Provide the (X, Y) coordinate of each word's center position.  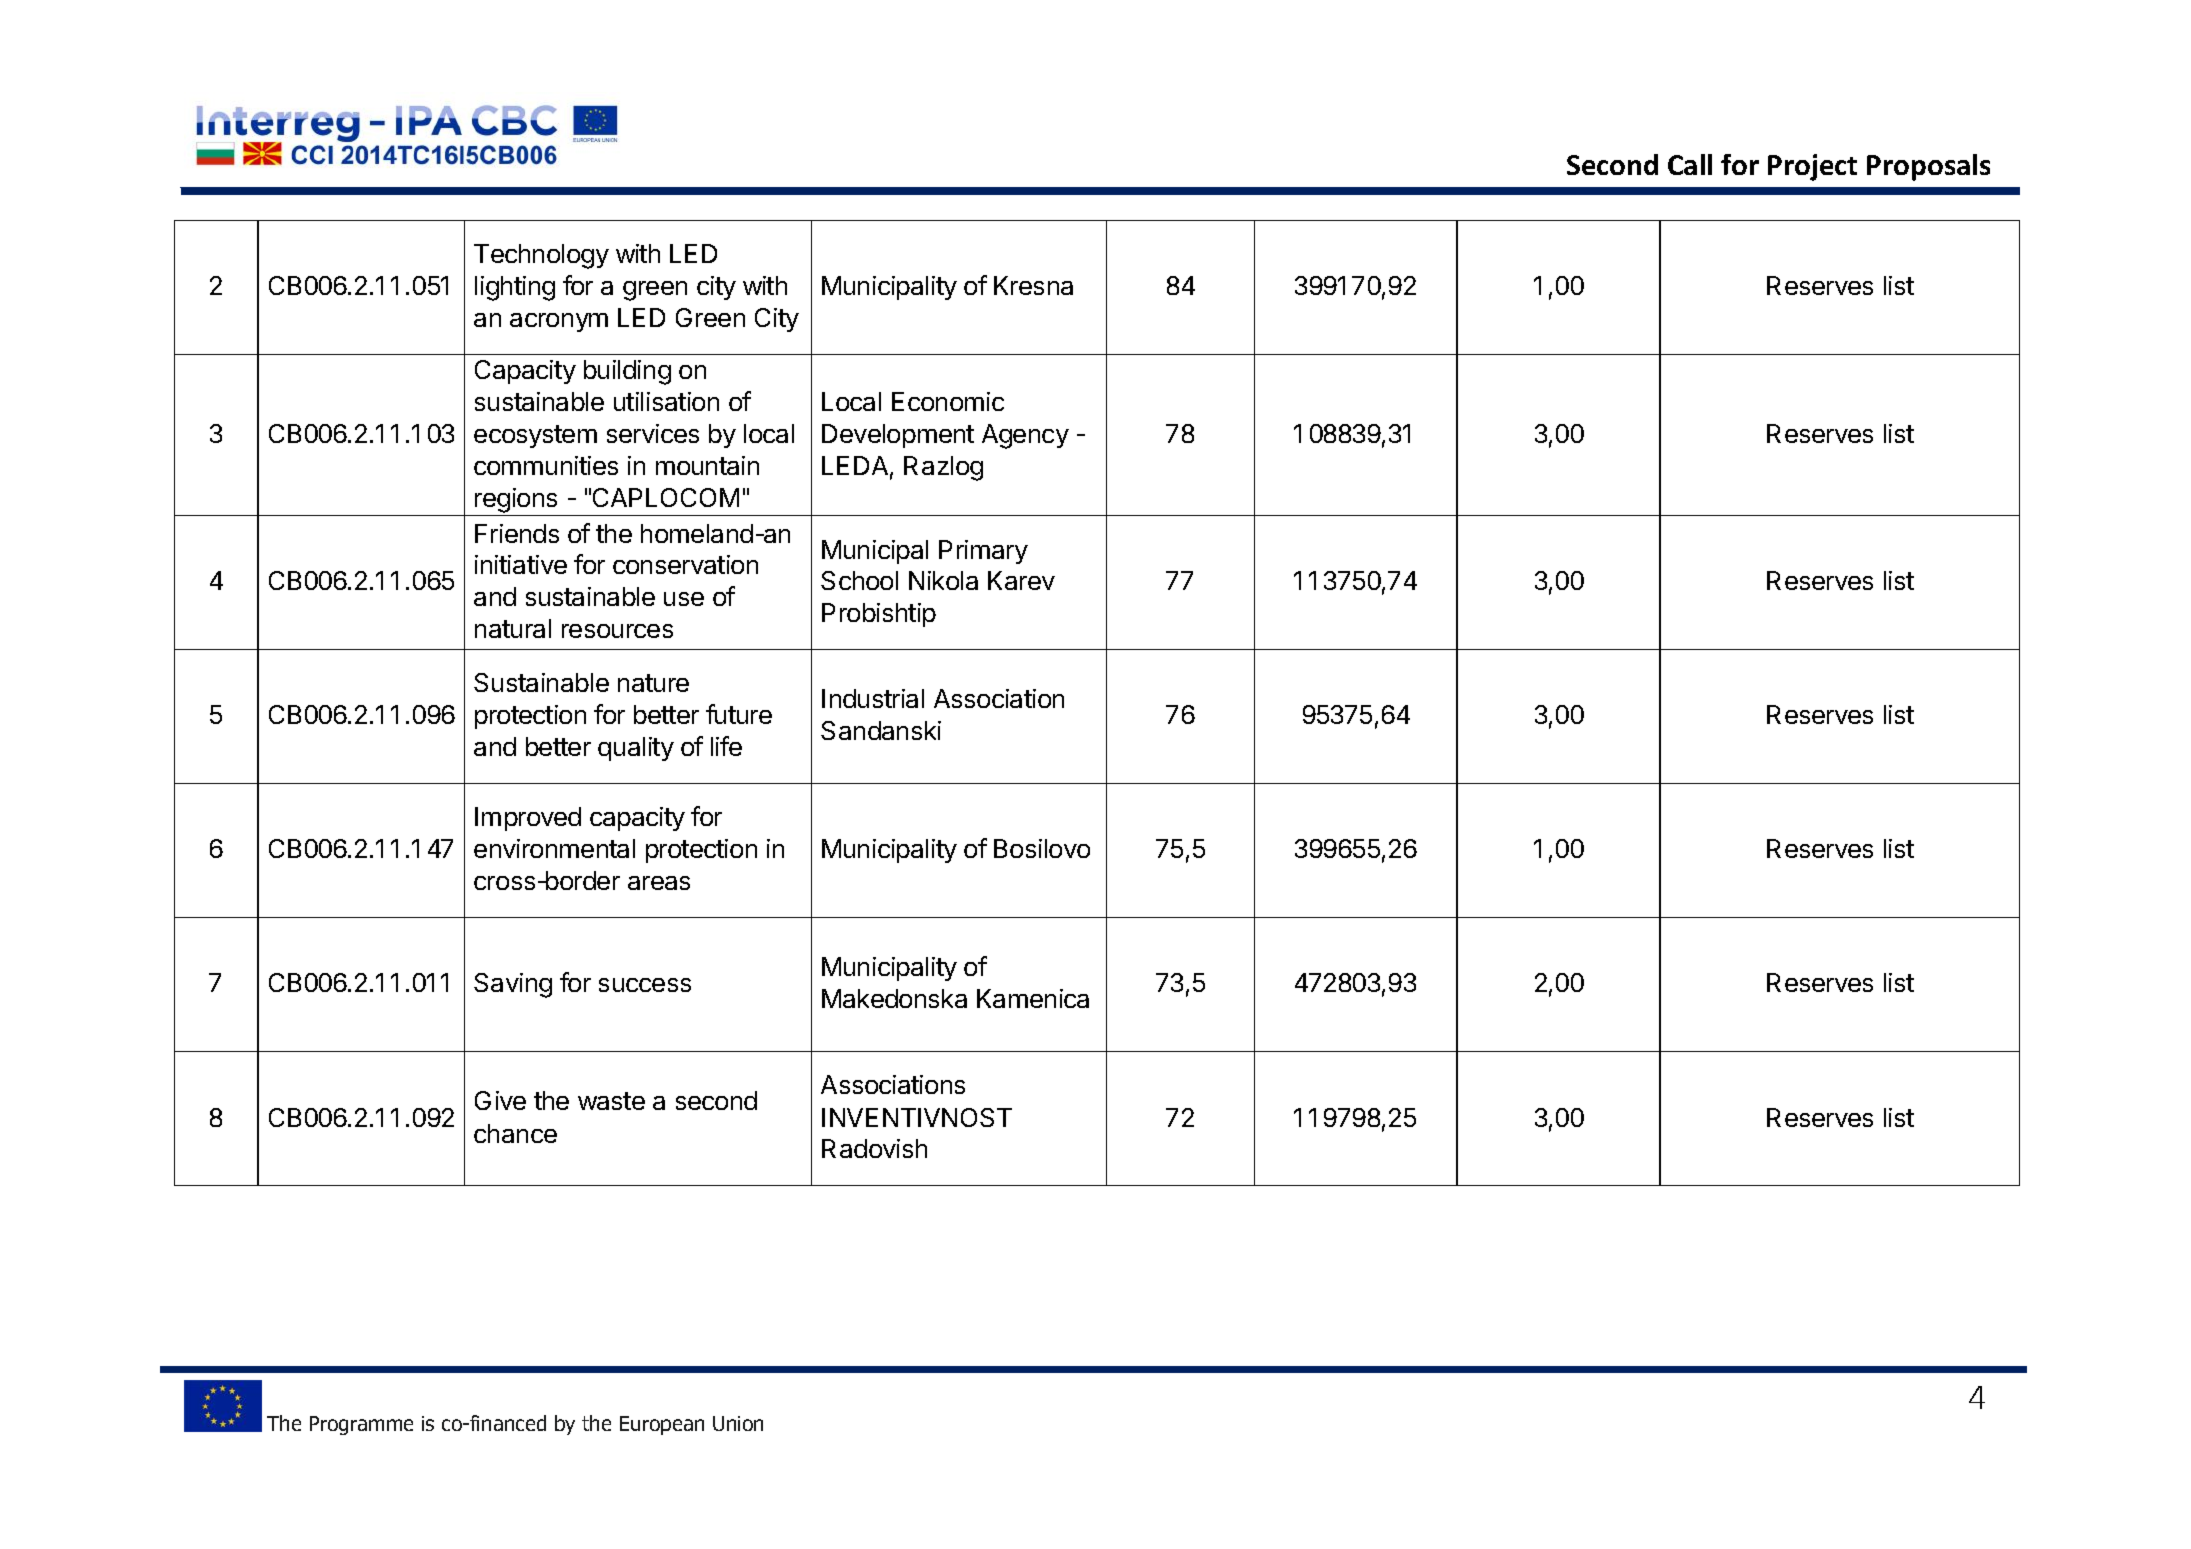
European (662, 1425)
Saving (513, 985)
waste (611, 1101)
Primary (983, 552)
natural (513, 628)
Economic (948, 401)
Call (1690, 164)
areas (659, 883)
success (645, 985)
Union (738, 1423)
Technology (541, 256)
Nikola (943, 580)
